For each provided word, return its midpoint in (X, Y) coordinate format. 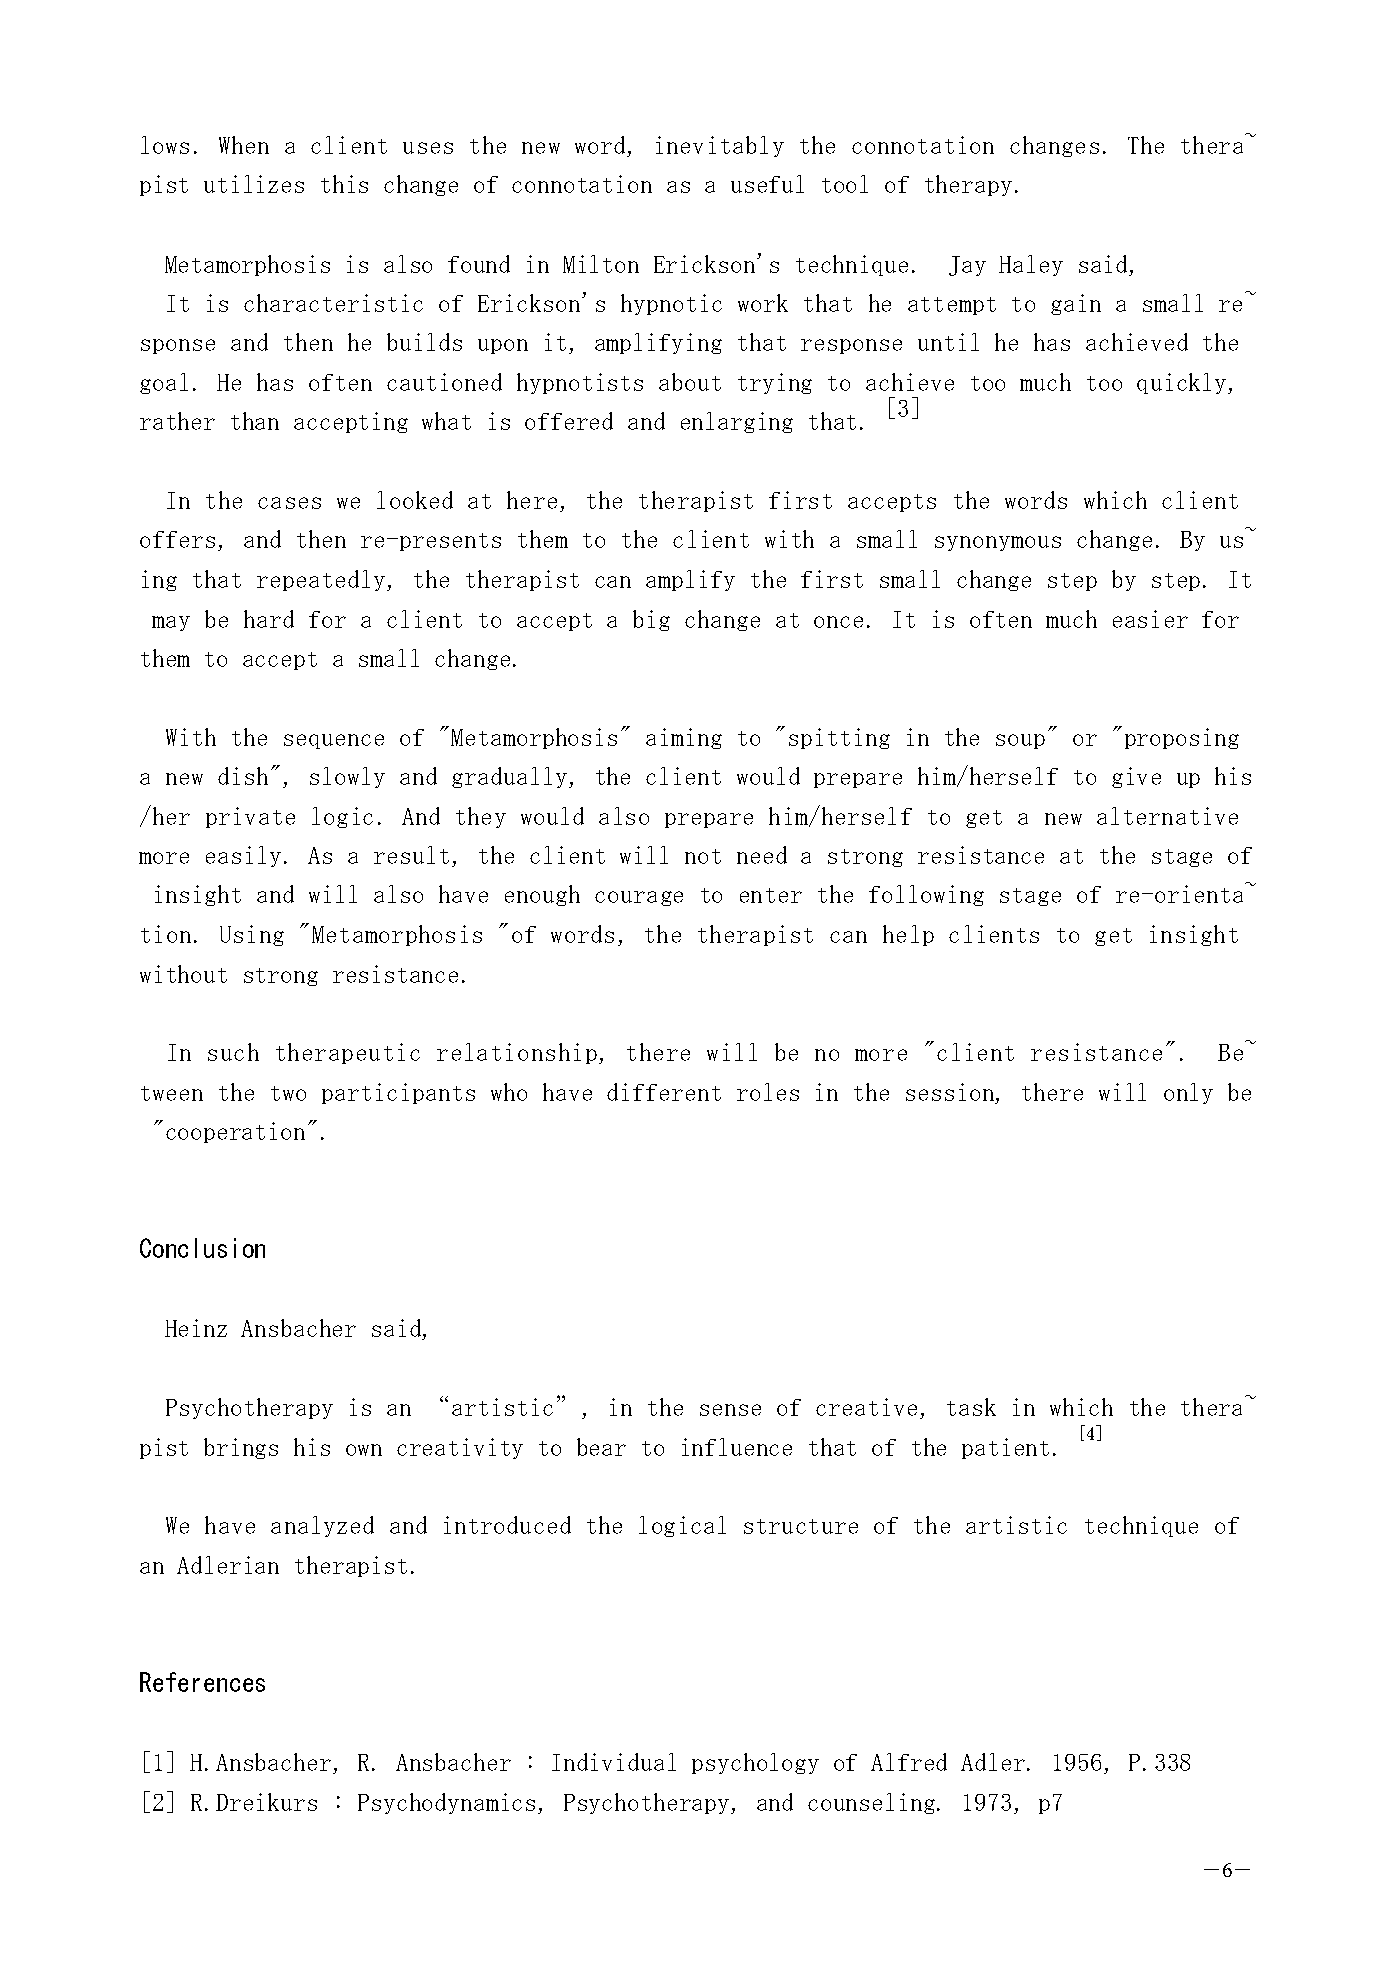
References (202, 1682)
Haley (1031, 265)
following (926, 895)
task (971, 1407)
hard (269, 619)
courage (639, 898)
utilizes (254, 184)
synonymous (998, 543)
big (651, 620)
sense (730, 1410)
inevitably (720, 146)
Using (252, 935)
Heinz (196, 1328)
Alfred (909, 1762)
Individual (614, 1762)
